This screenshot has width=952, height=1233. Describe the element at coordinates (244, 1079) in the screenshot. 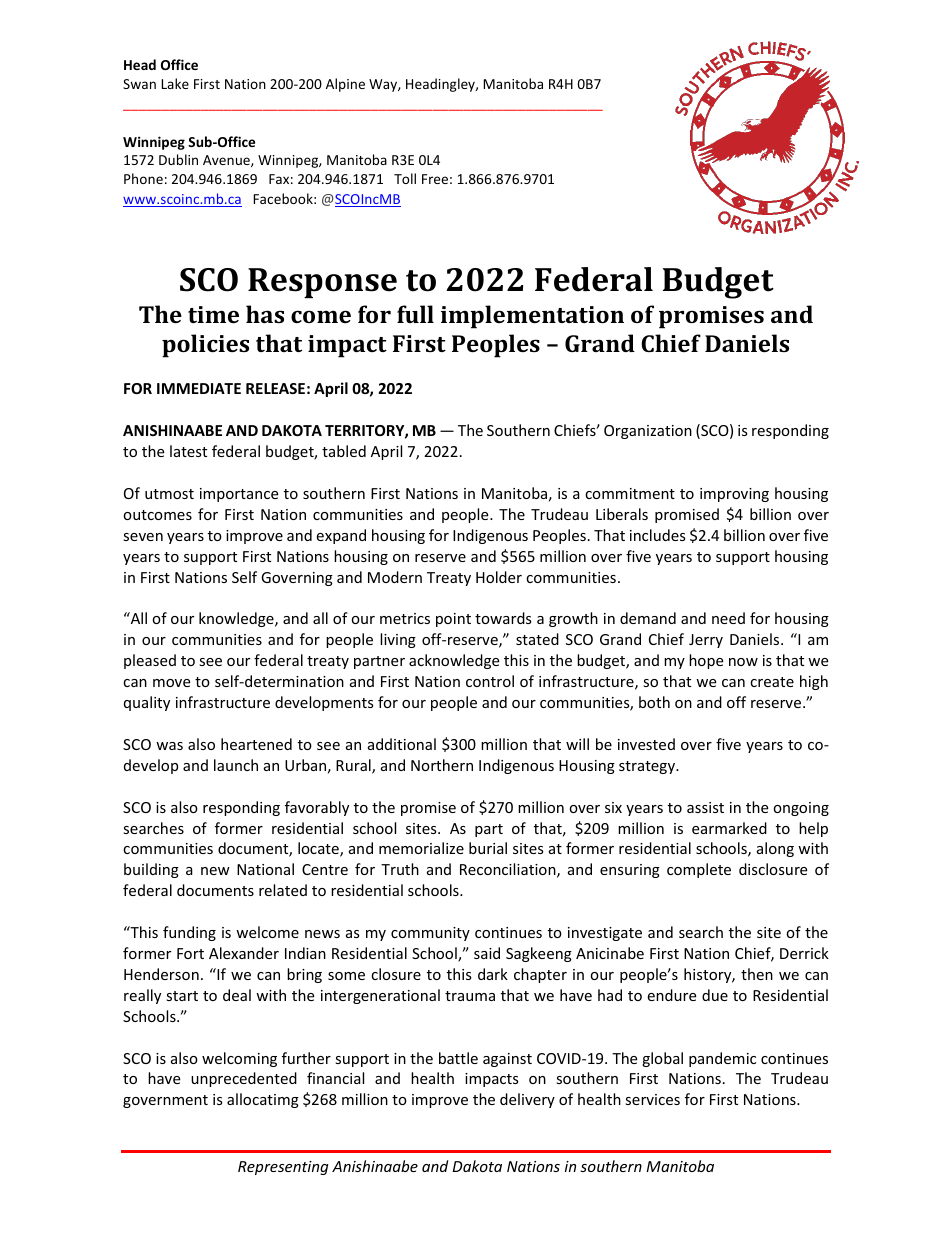

I see `unprecedented` at that location.
